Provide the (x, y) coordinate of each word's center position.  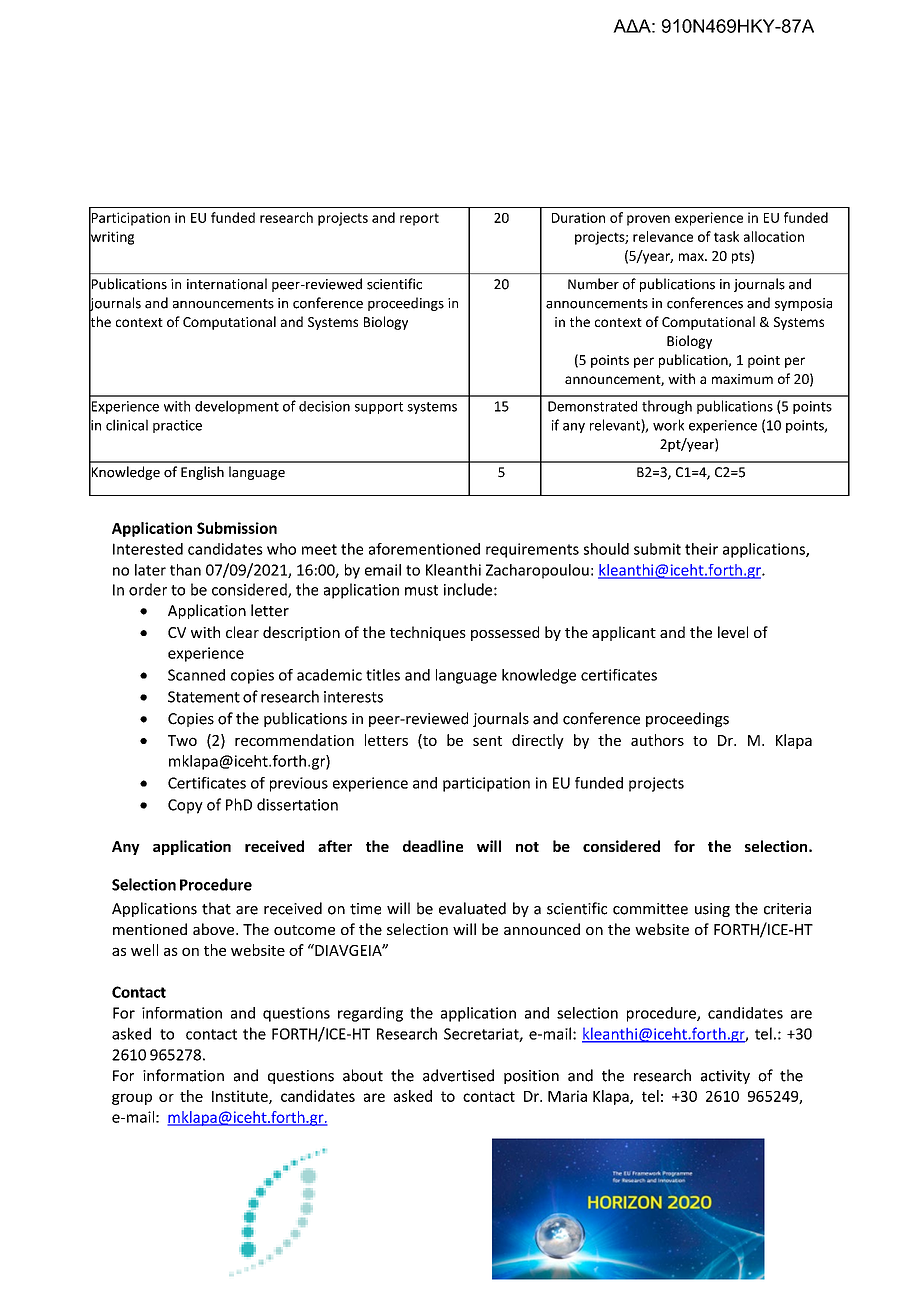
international (227, 284)
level (733, 632)
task (726, 236)
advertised (458, 1075)
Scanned (196, 675)
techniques (428, 633)
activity (725, 1077)
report (419, 219)
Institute (241, 1097)
